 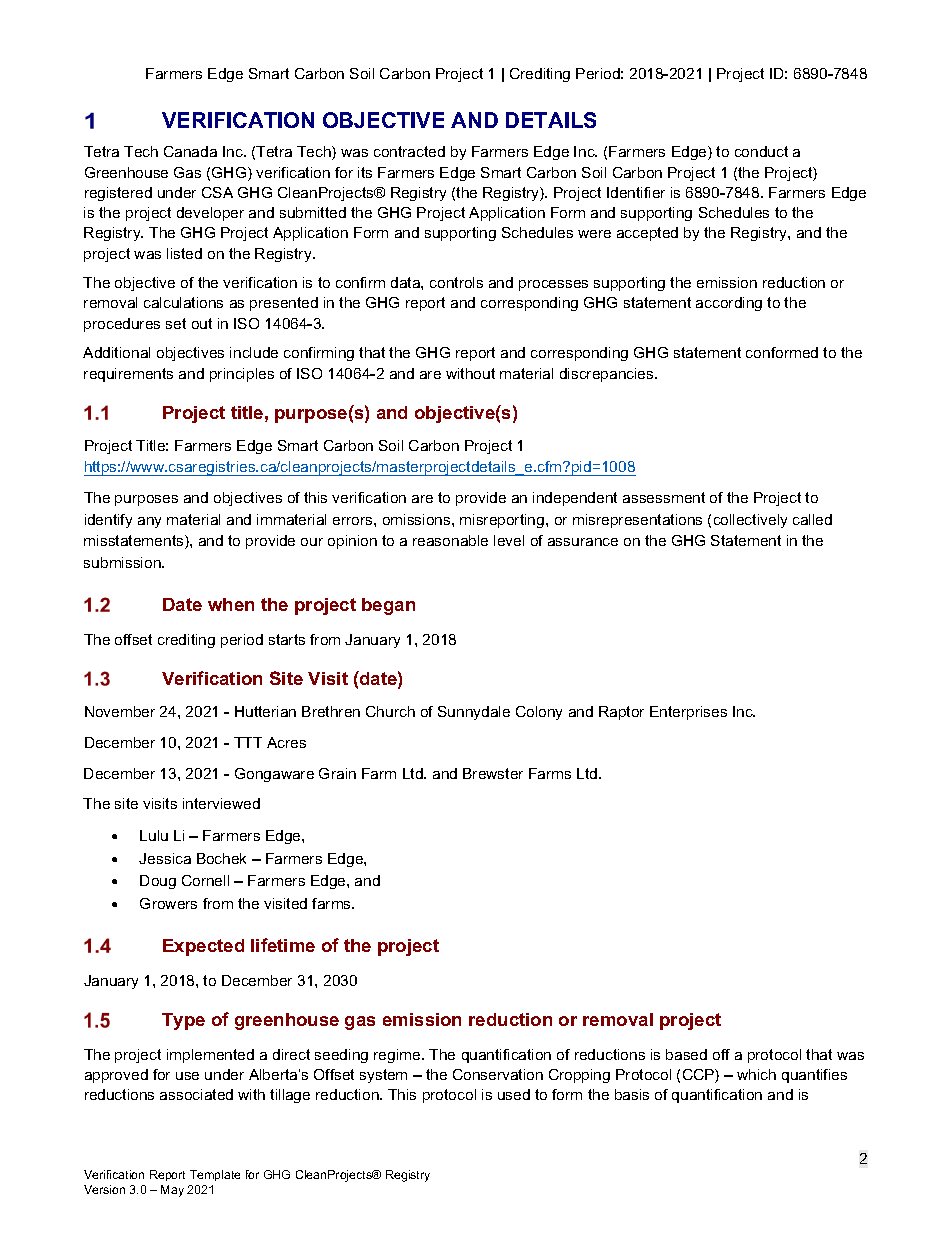 I want to click on used, so click(x=514, y=1094).
